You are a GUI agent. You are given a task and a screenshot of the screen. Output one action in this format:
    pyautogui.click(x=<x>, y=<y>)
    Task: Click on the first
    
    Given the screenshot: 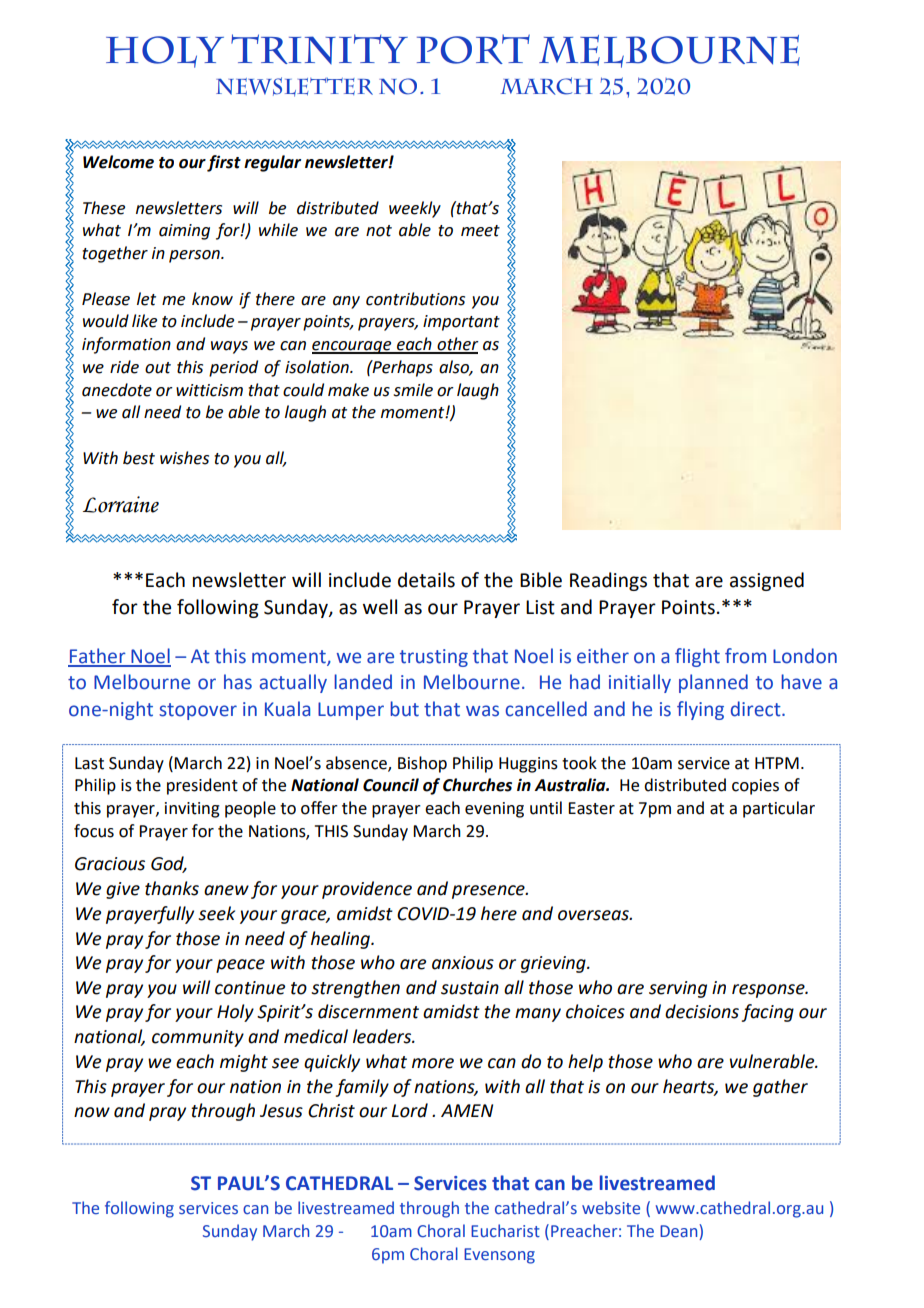 What is the action you would take?
    pyautogui.click(x=224, y=163)
